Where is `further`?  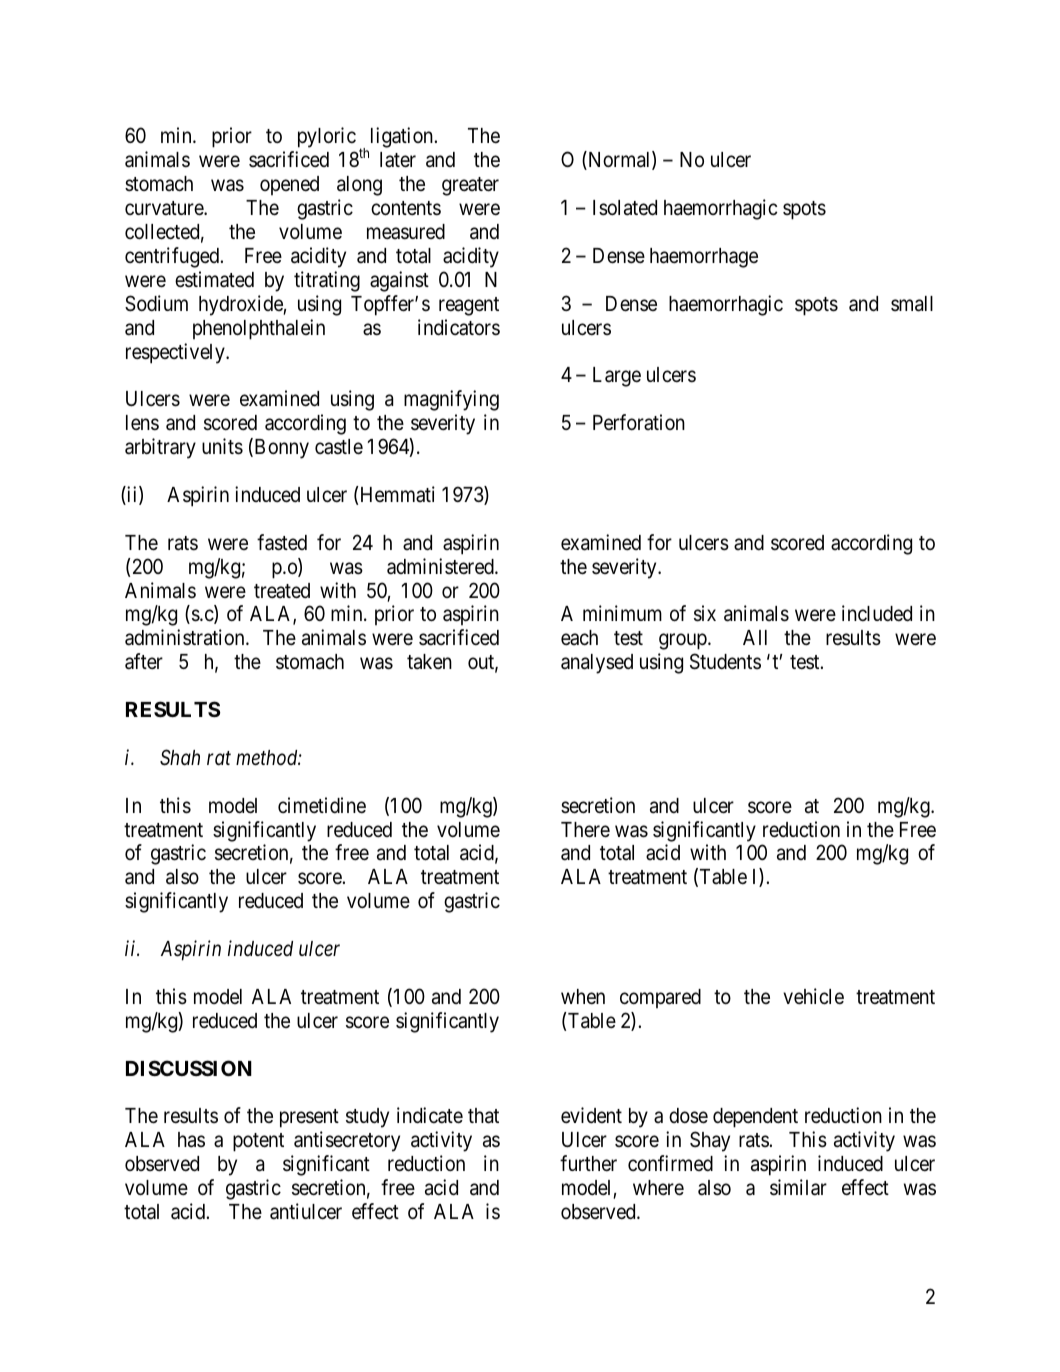 further is located at coordinates (588, 1163).
